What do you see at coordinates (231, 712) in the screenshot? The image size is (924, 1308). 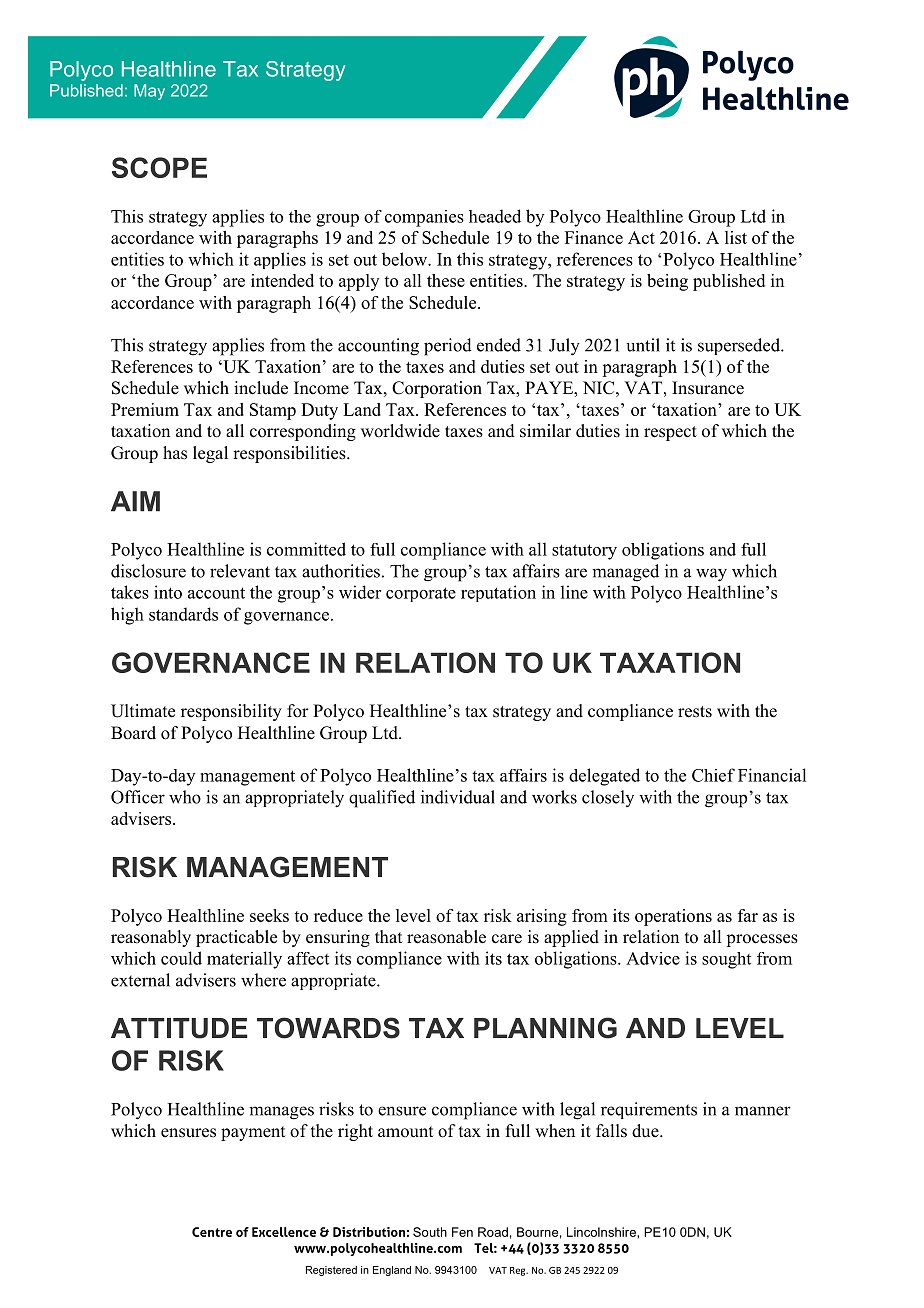 I see `responsibility` at bounding box center [231, 712].
